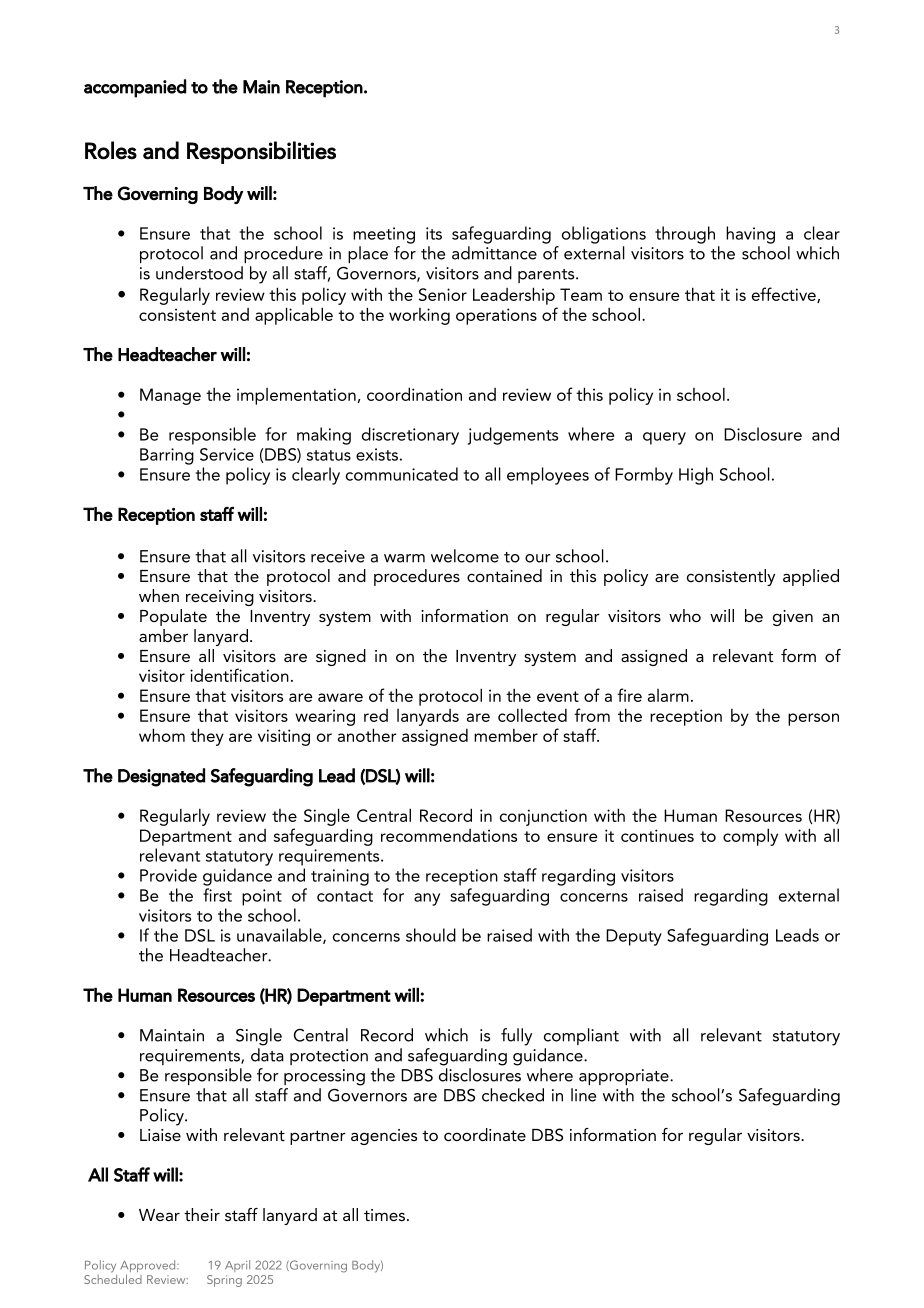 The image size is (924, 1308). Describe the element at coordinates (135, 88) in the page. I see `accompanied` at that location.
